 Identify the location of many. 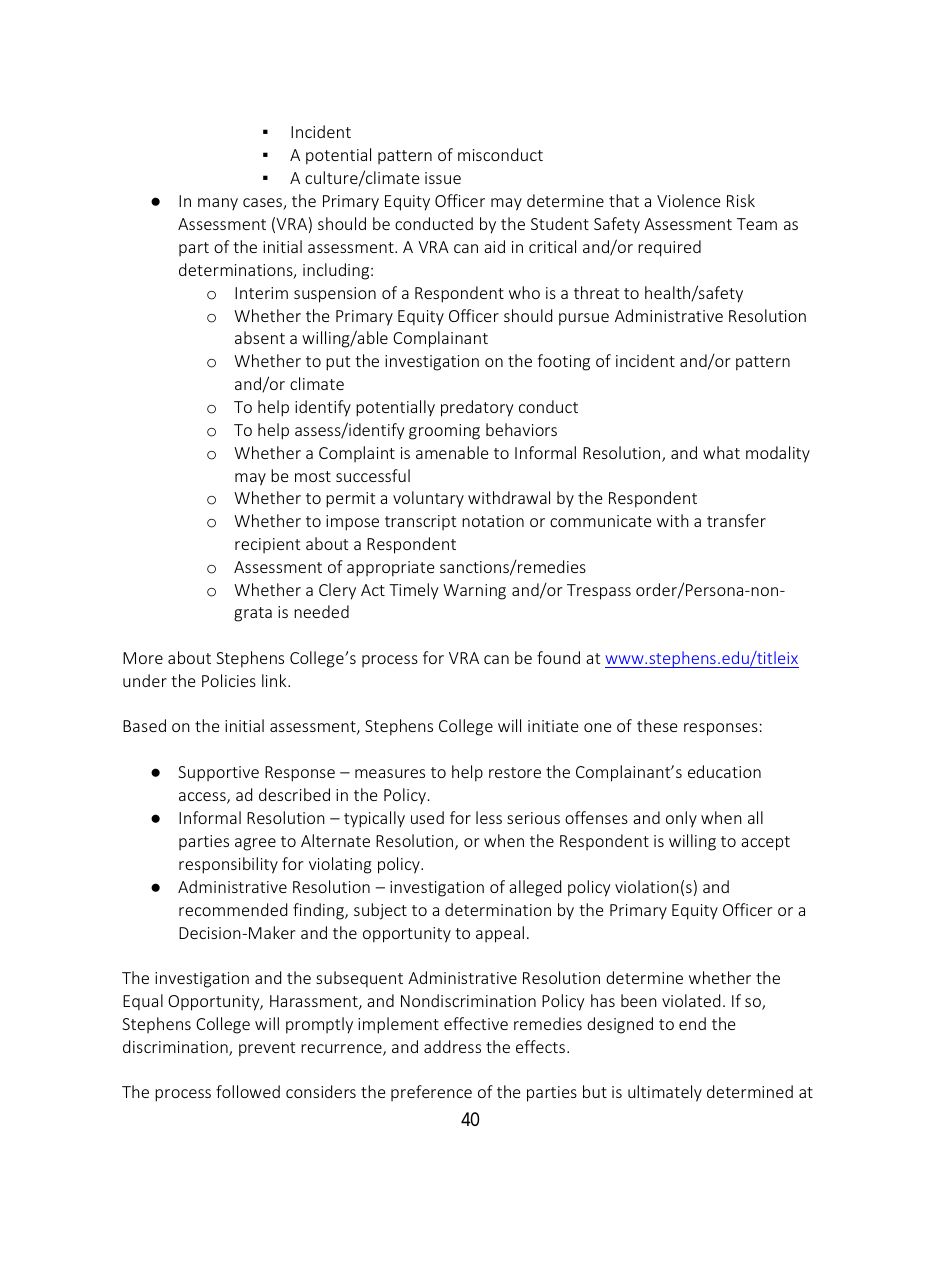
(218, 204).
